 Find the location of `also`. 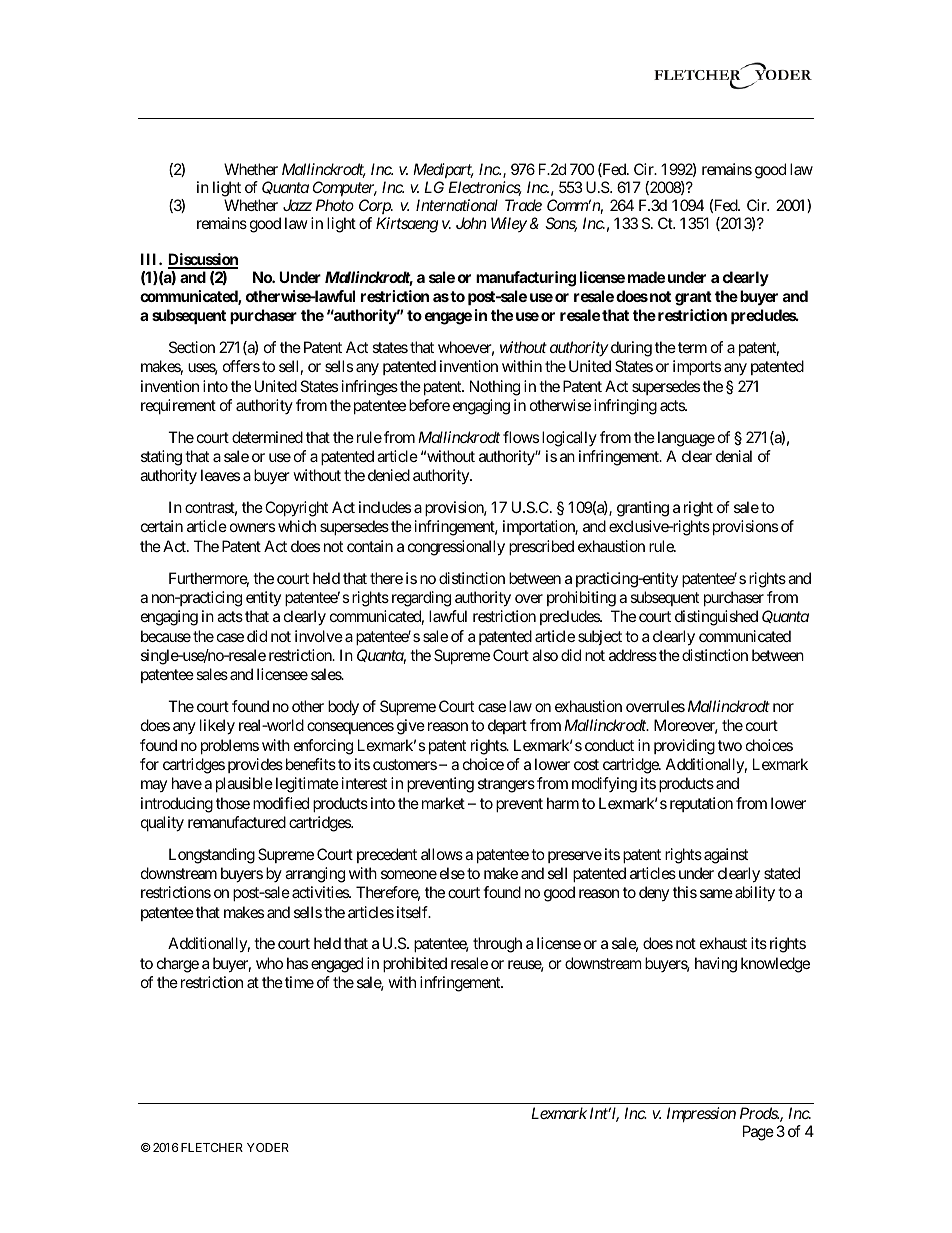

also is located at coordinates (545, 655).
